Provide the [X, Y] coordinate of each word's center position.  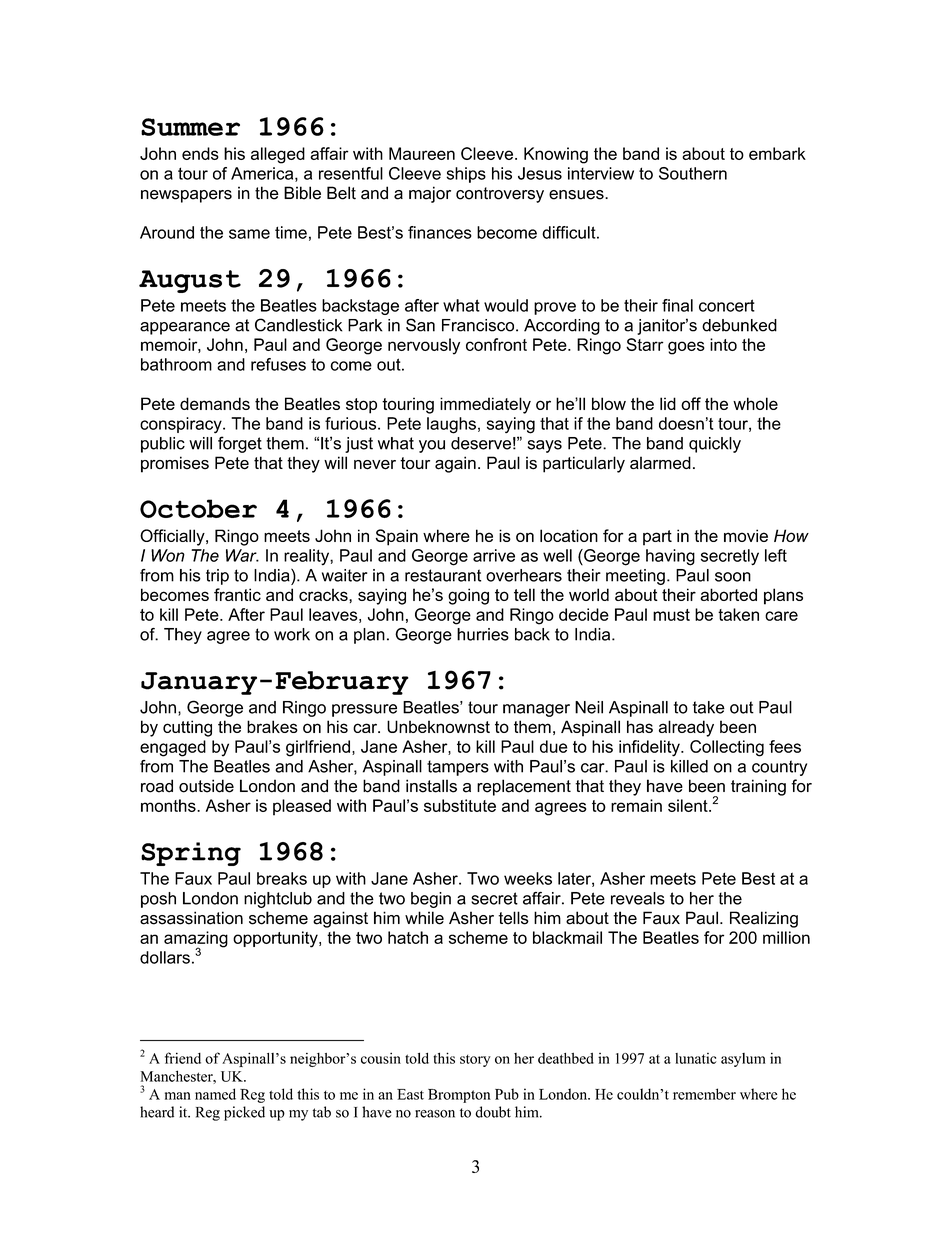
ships [466, 175]
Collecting [727, 748]
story [475, 1061]
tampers [458, 768]
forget [240, 444]
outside [206, 786]
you [432, 446]
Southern [693, 173]
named [215, 1094]
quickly [715, 445]
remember [704, 1094]
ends [200, 153]
